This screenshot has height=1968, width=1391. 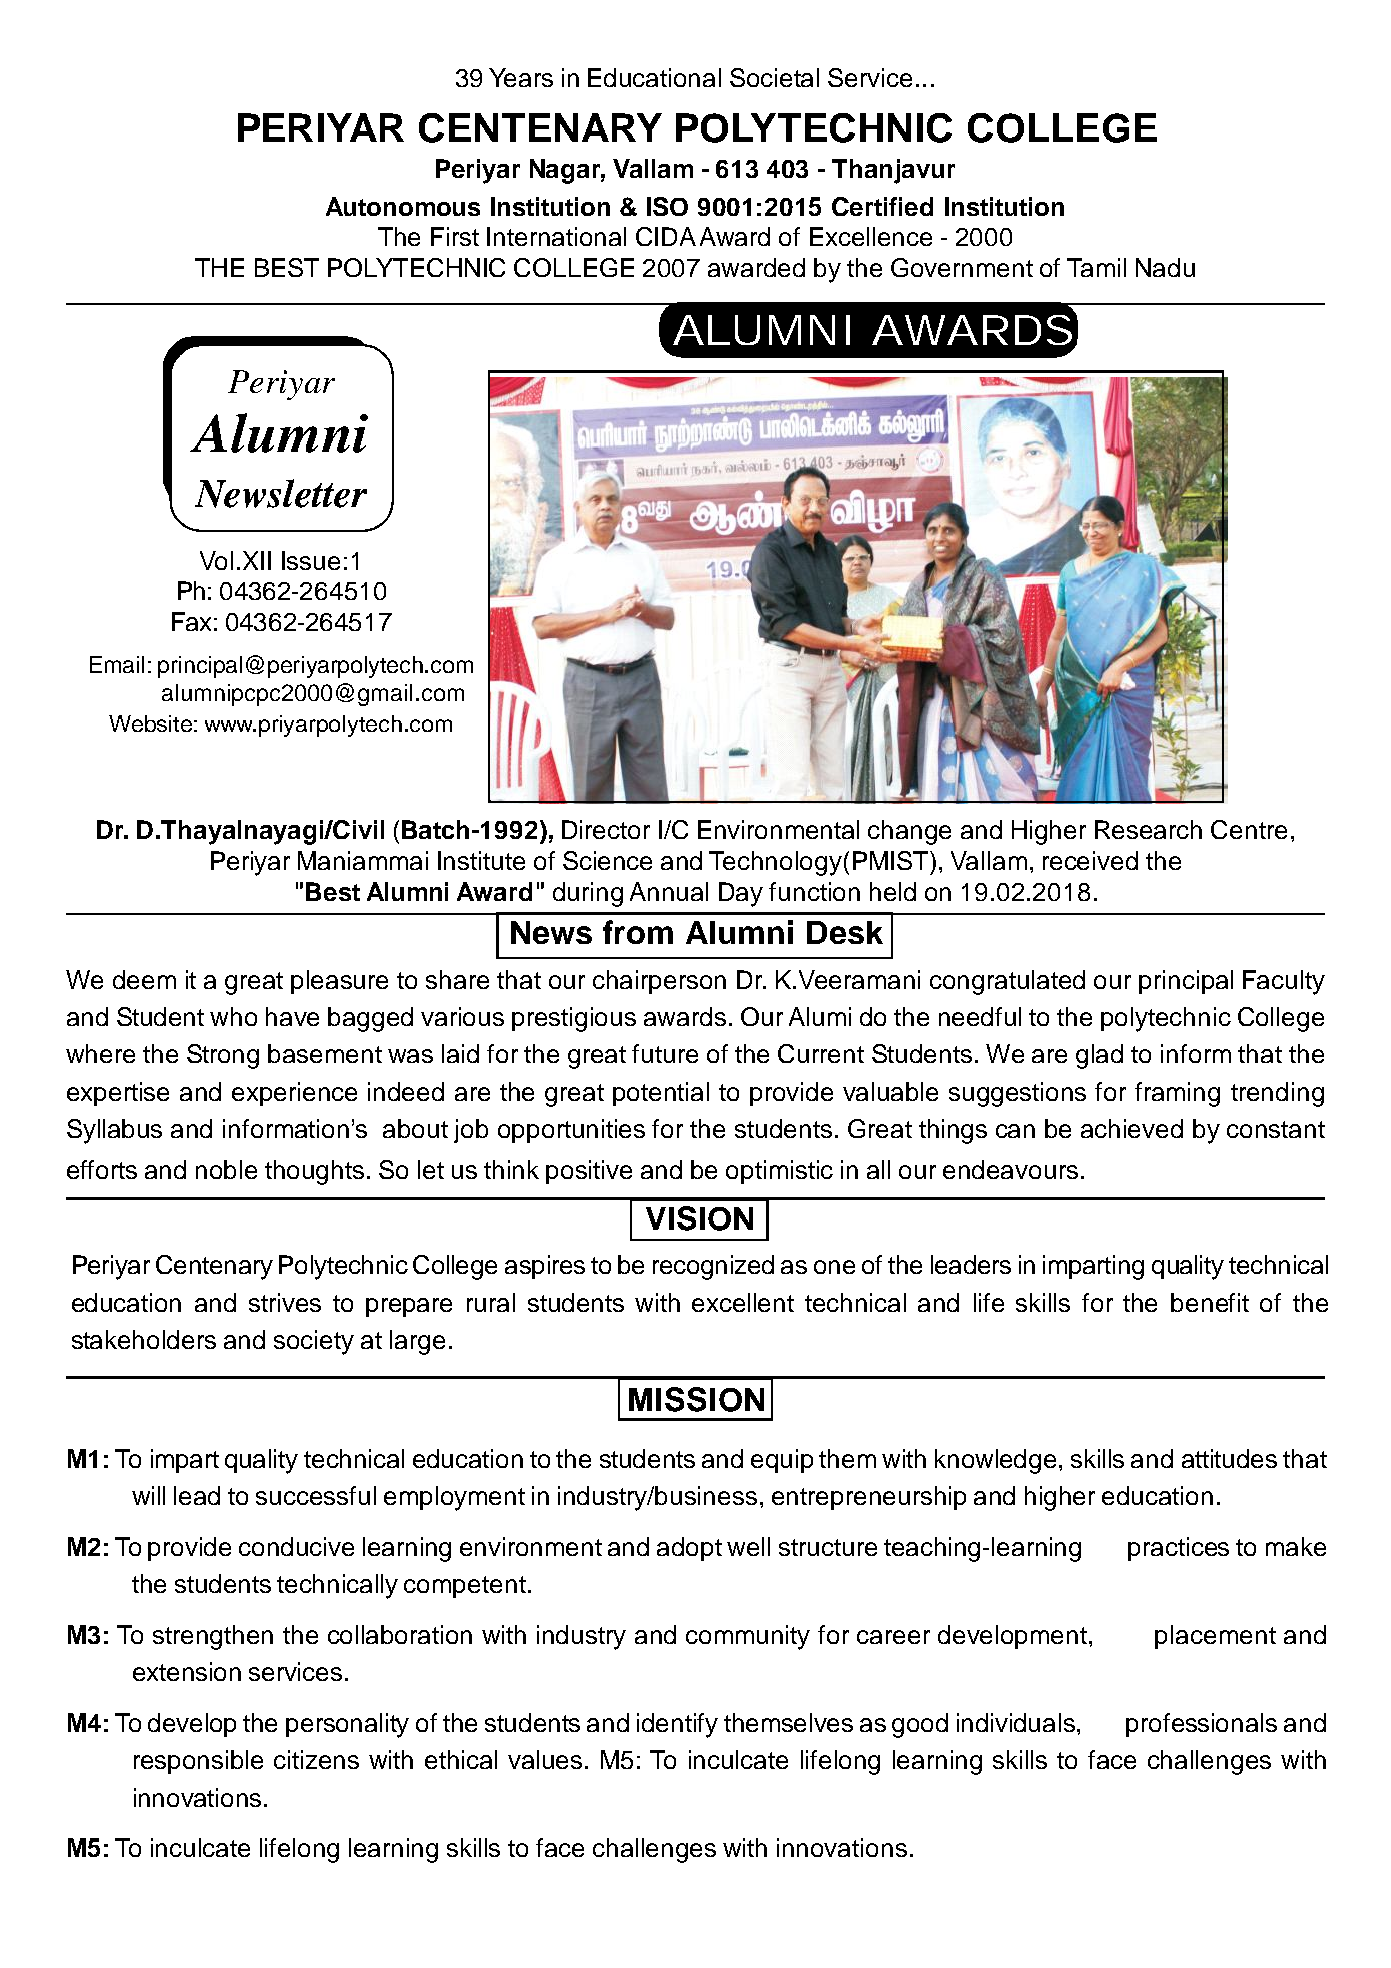 What do you see at coordinates (187, 1671) in the screenshot?
I see `extension` at bounding box center [187, 1671].
